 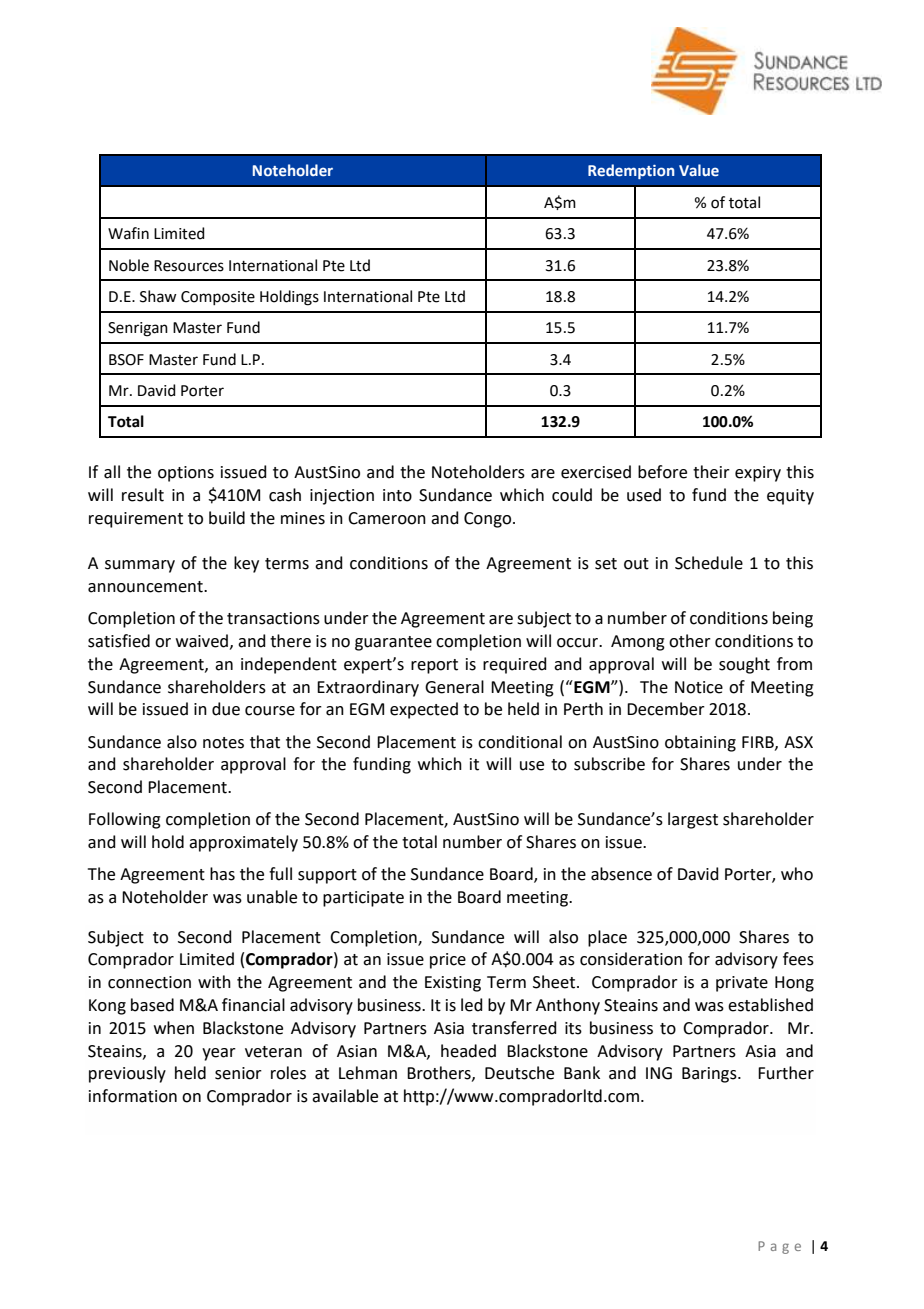 I want to click on expected, so click(x=424, y=710).
